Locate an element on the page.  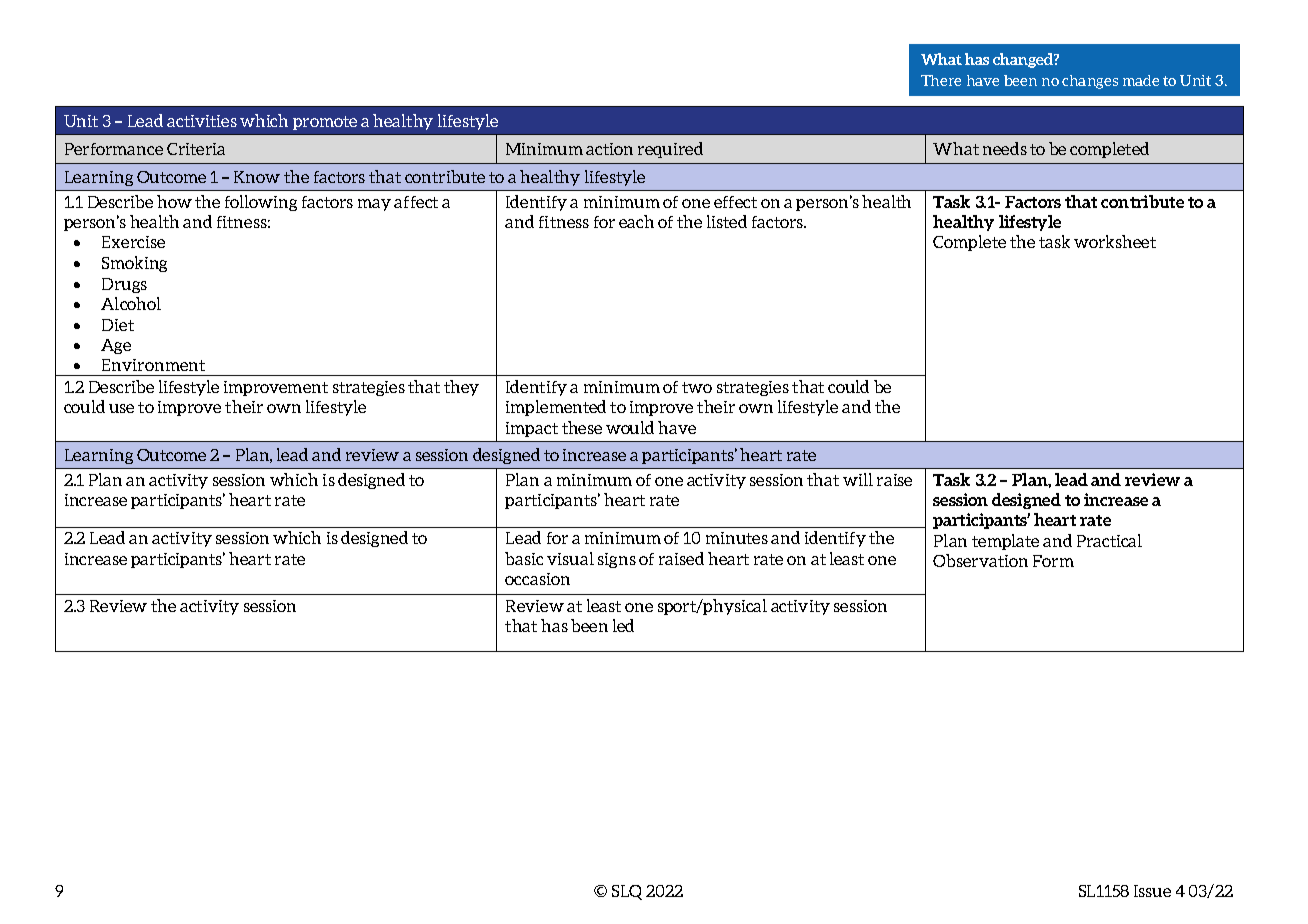
changed is located at coordinates (1024, 60).
